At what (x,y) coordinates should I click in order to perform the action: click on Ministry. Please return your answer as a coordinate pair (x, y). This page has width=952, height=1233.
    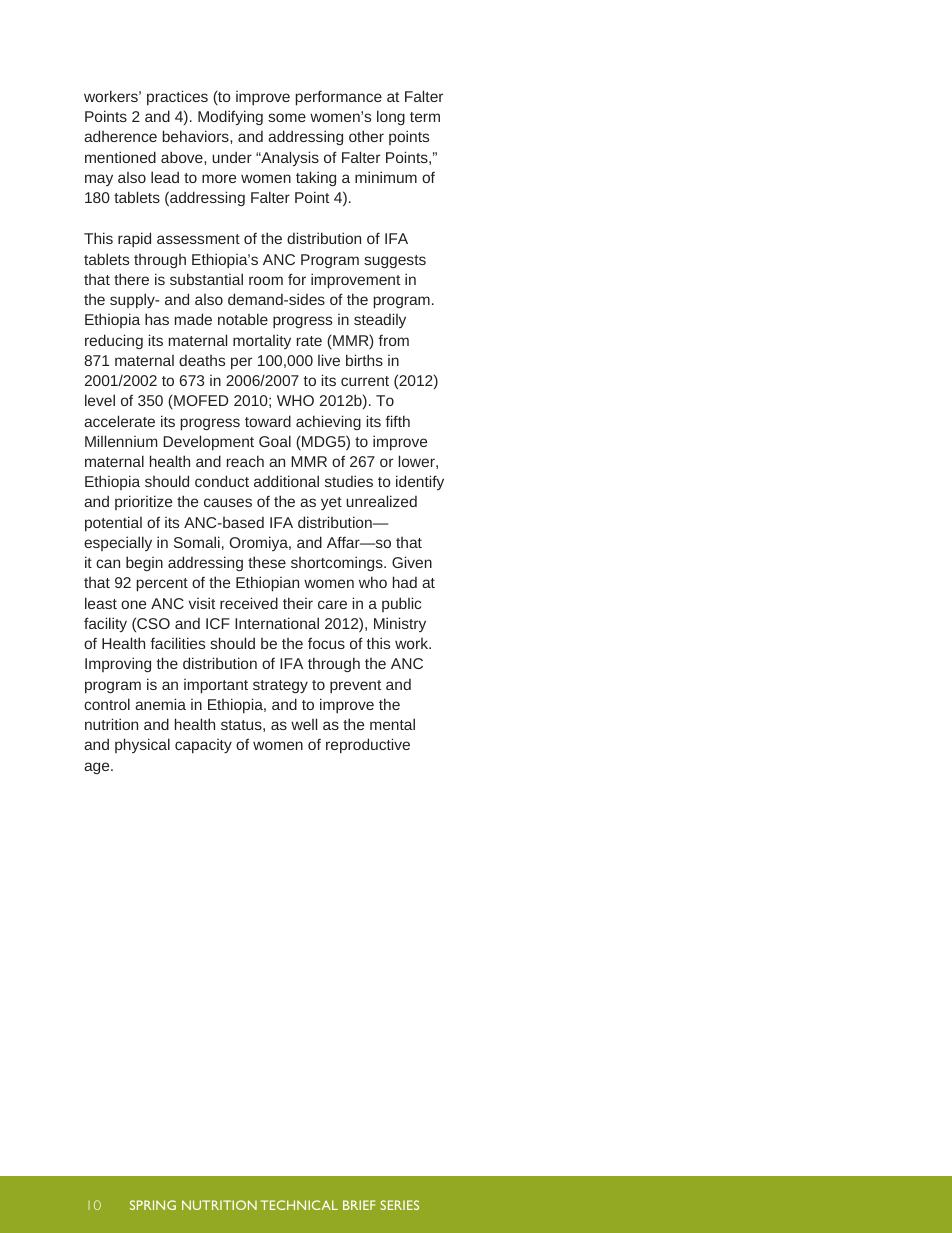
    Looking at the image, I should click on (400, 624).
